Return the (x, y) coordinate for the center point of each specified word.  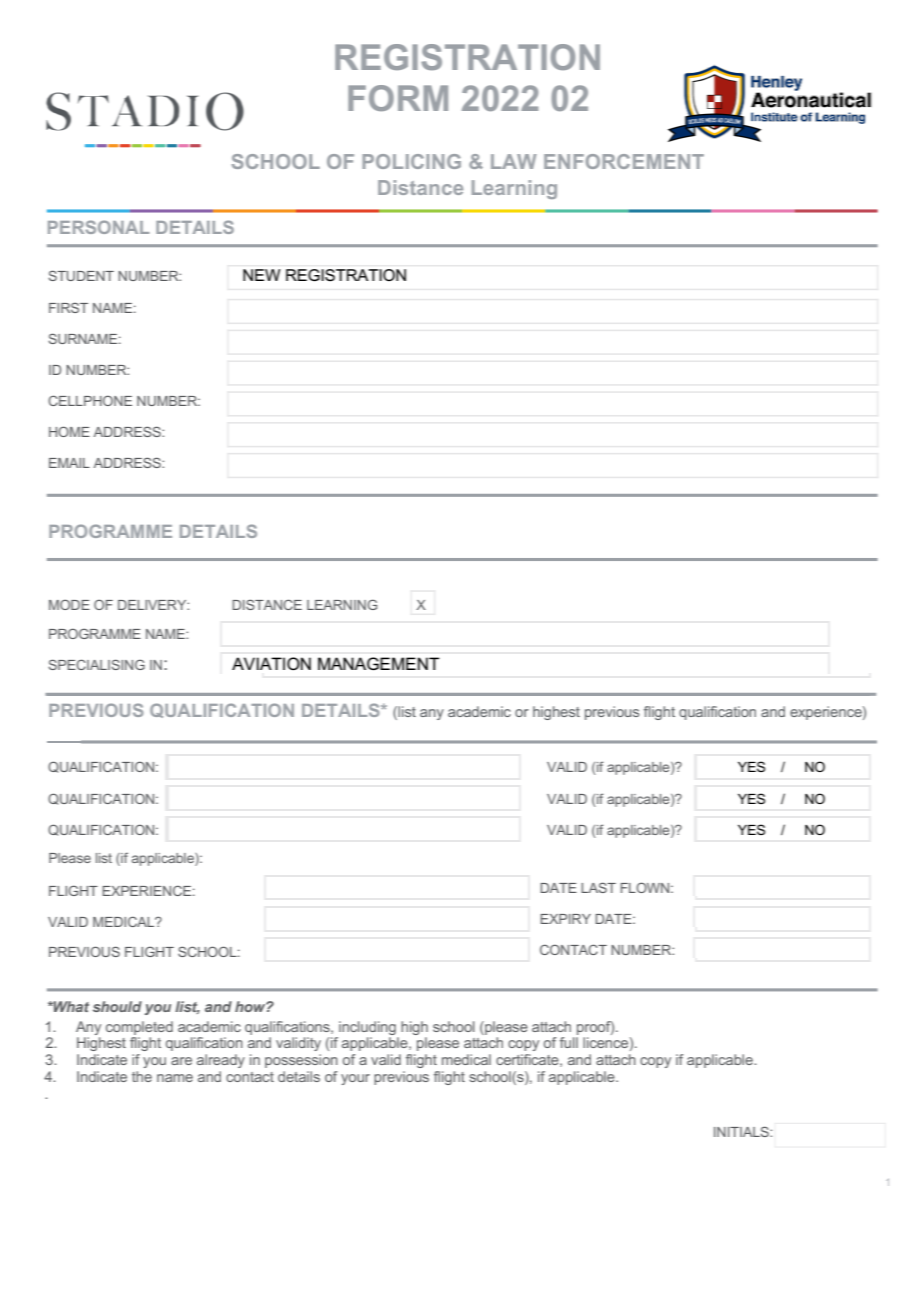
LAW (514, 161)
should (117, 1006)
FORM (398, 98)
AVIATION (271, 664)
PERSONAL (99, 227)
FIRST (68, 307)
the (142, 1076)
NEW (261, 275)
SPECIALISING (96, 664)
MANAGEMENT (379, 664)
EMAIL (69, 463)
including (367, 1029)
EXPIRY (565, 919)
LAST (598, 887)
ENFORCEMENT (624, 161)
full (569, 1042)
